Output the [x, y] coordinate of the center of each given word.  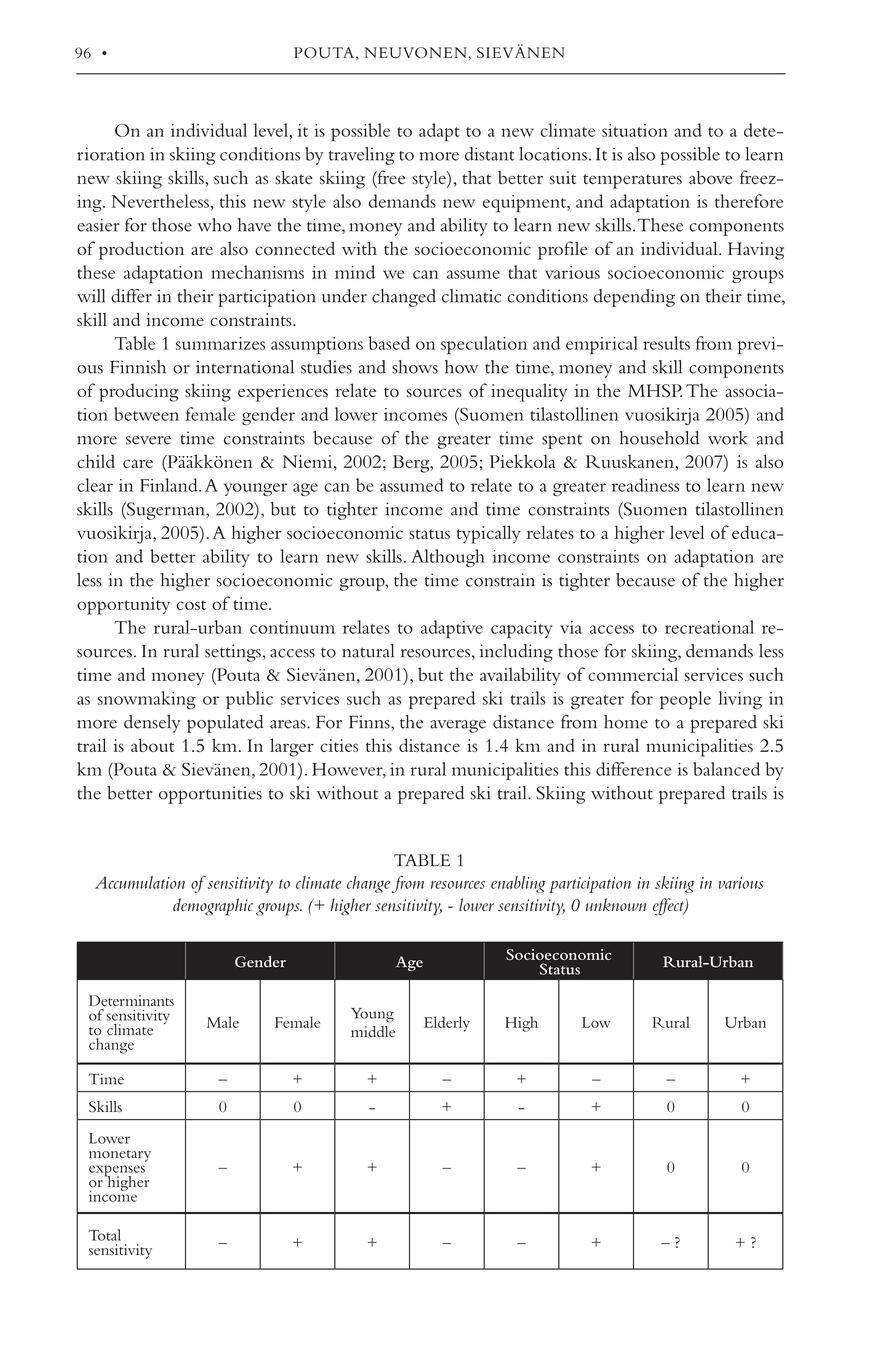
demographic [213, 907]
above [711, 177]
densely [152, 724]
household [659, 438]
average [458, 726]
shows [415, 367]
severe [148, 440]
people [685, 700]
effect [669, 907]
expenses [117, 1172]
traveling [362, 156]
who [214, 225]
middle [373, 1032]
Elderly [447, 1024]
